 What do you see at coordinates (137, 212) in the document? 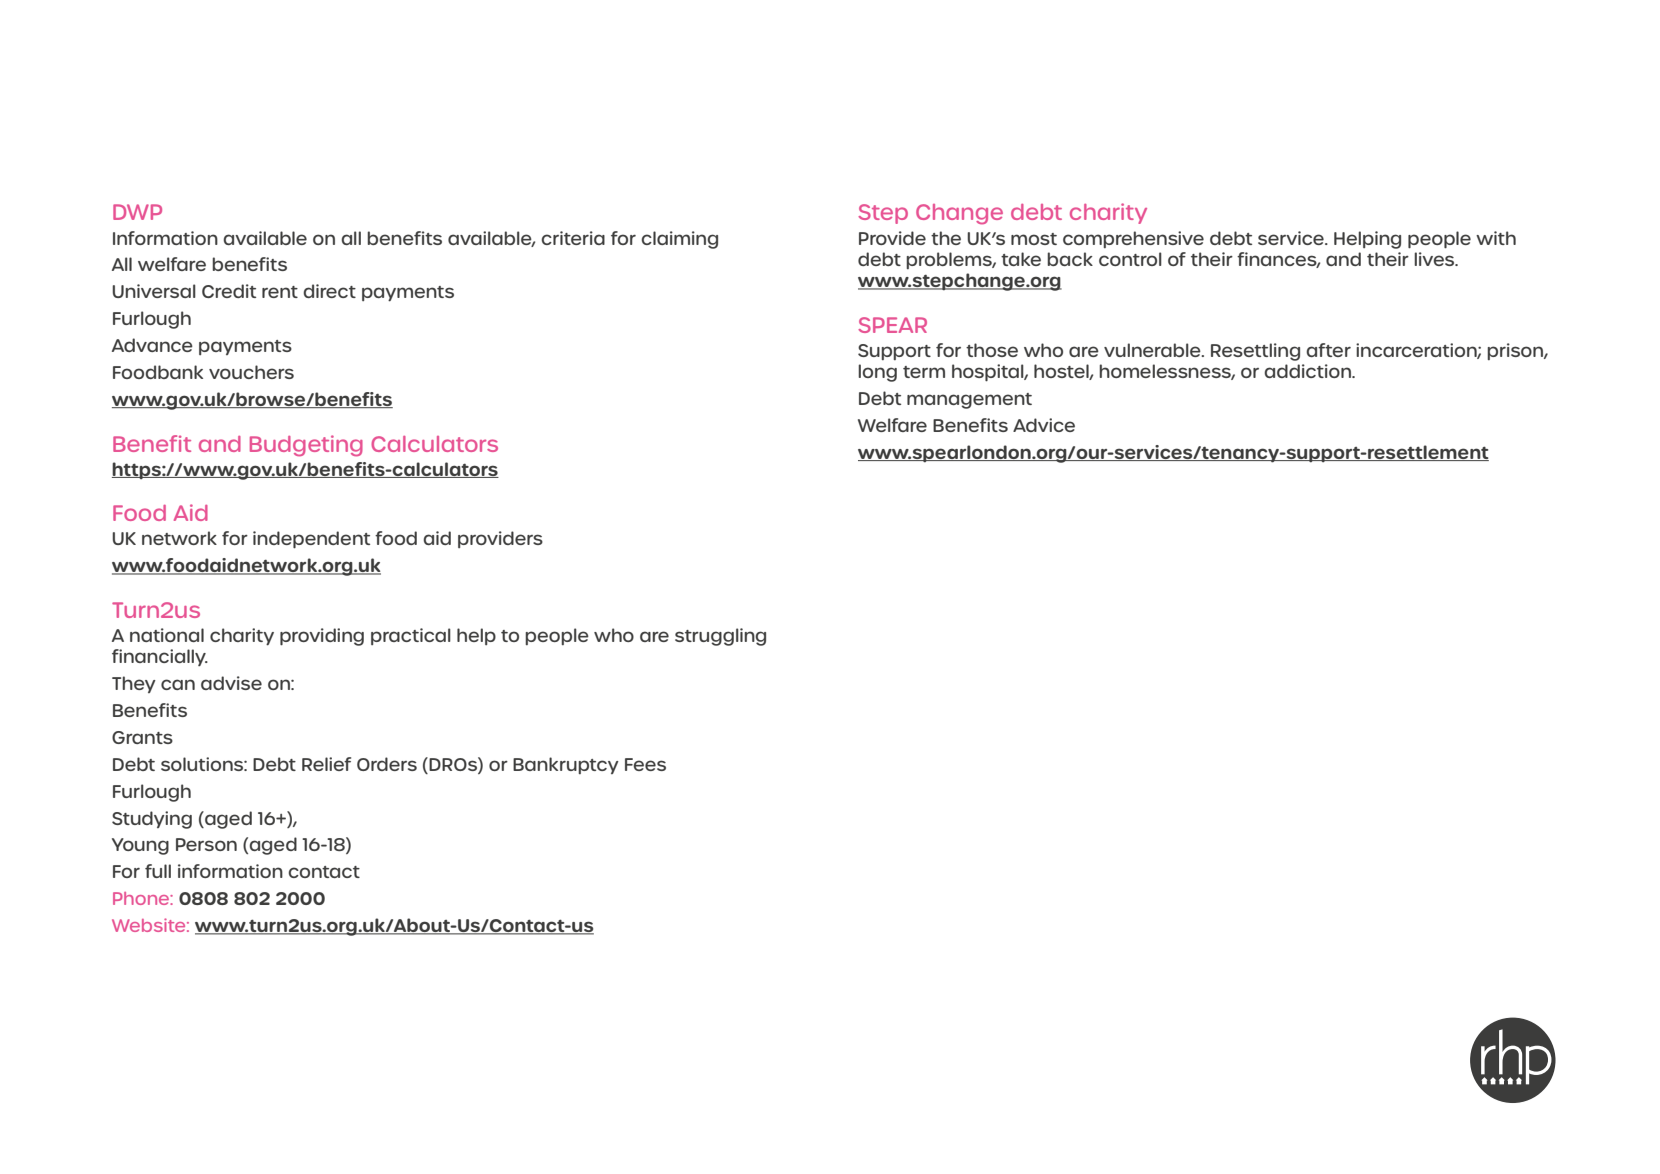
I see `DWP` at bounding box center [137, 212].
